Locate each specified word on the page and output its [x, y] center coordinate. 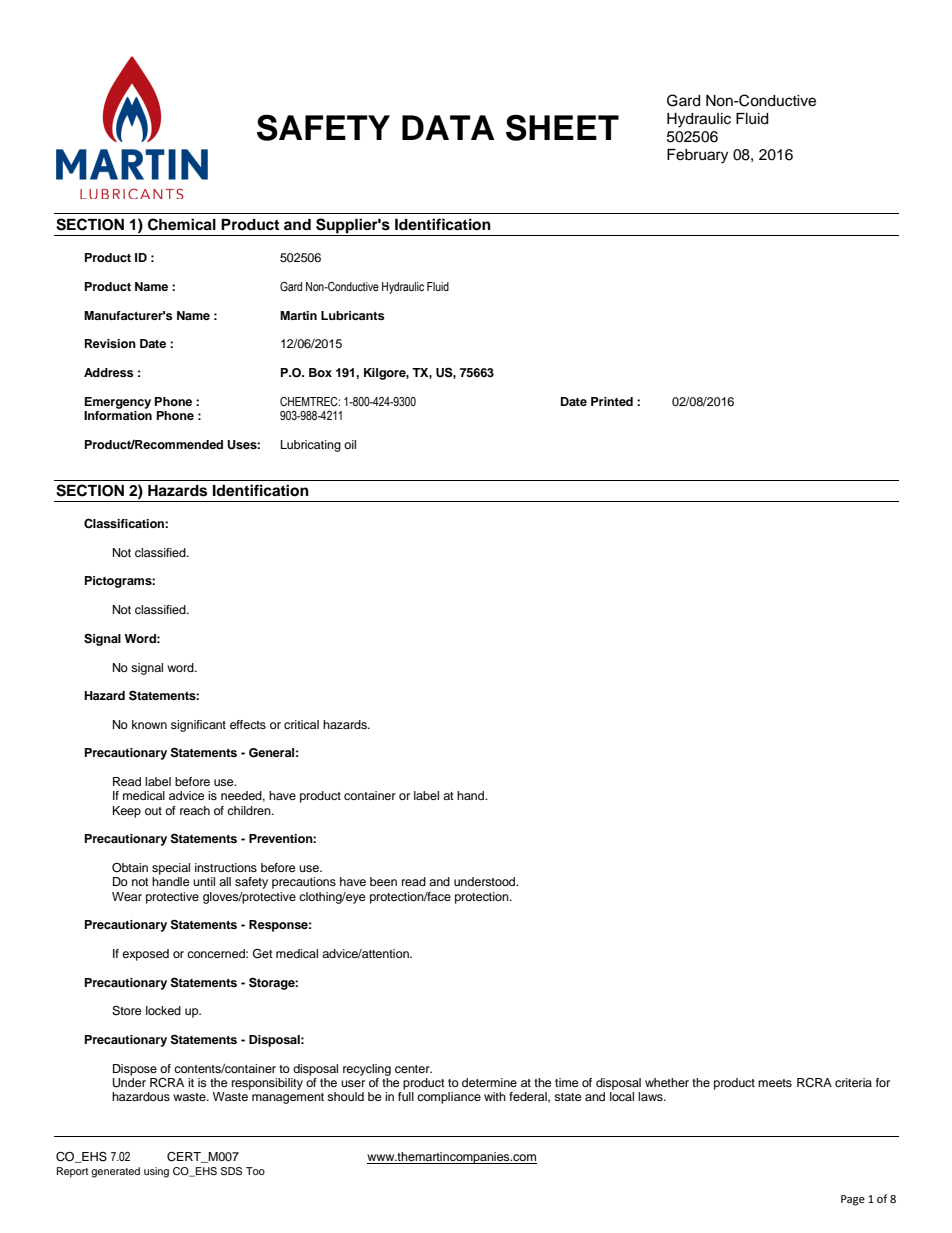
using [156, 1172]
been [383, 881]
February [697, 156]
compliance [449, 1098]
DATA [448, 127]
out [153, 811]
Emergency [118, 403]
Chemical [182, 224]
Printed [612, 401]
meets [775, 1083]
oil [350, 444]
